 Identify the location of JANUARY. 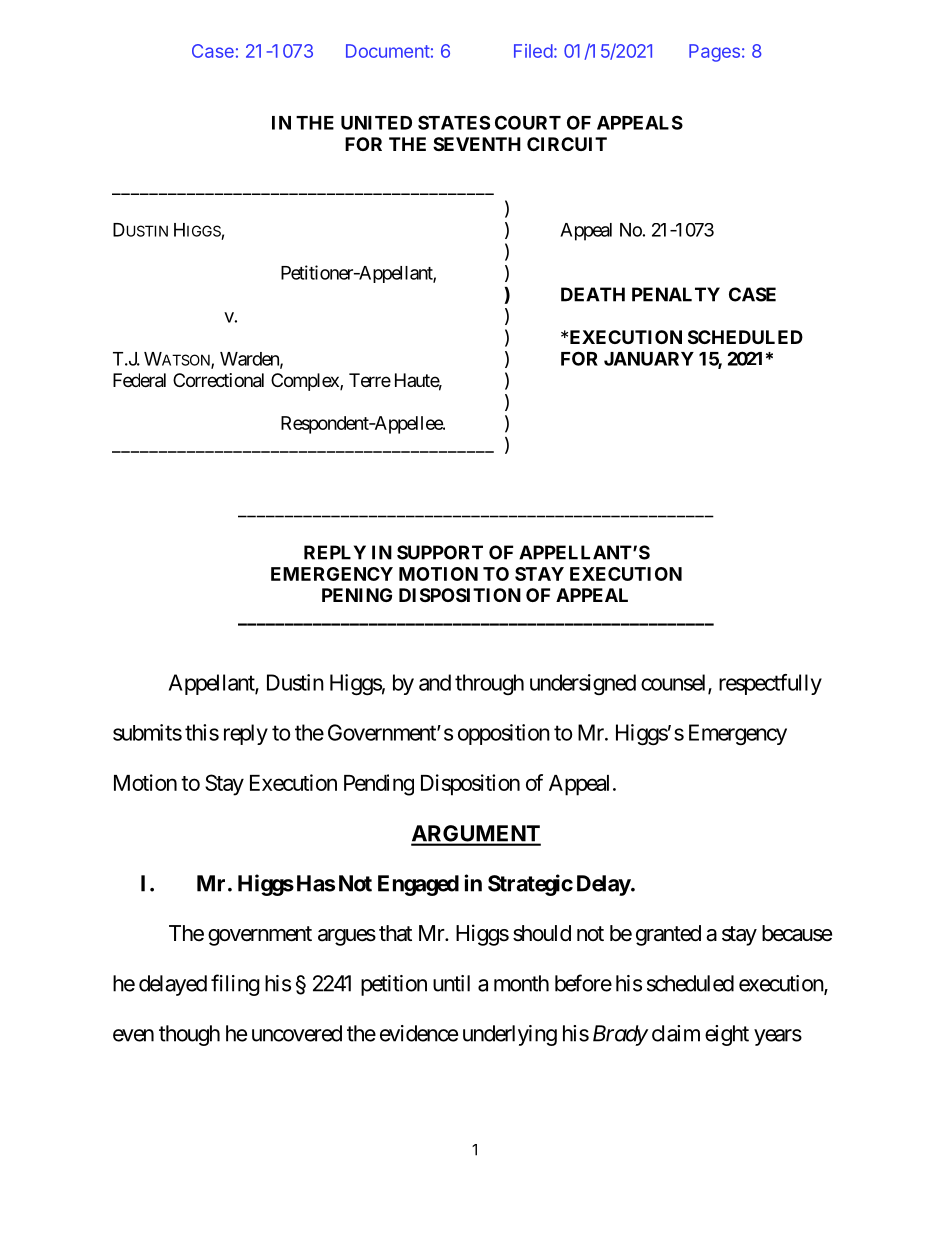
(649, 359).
